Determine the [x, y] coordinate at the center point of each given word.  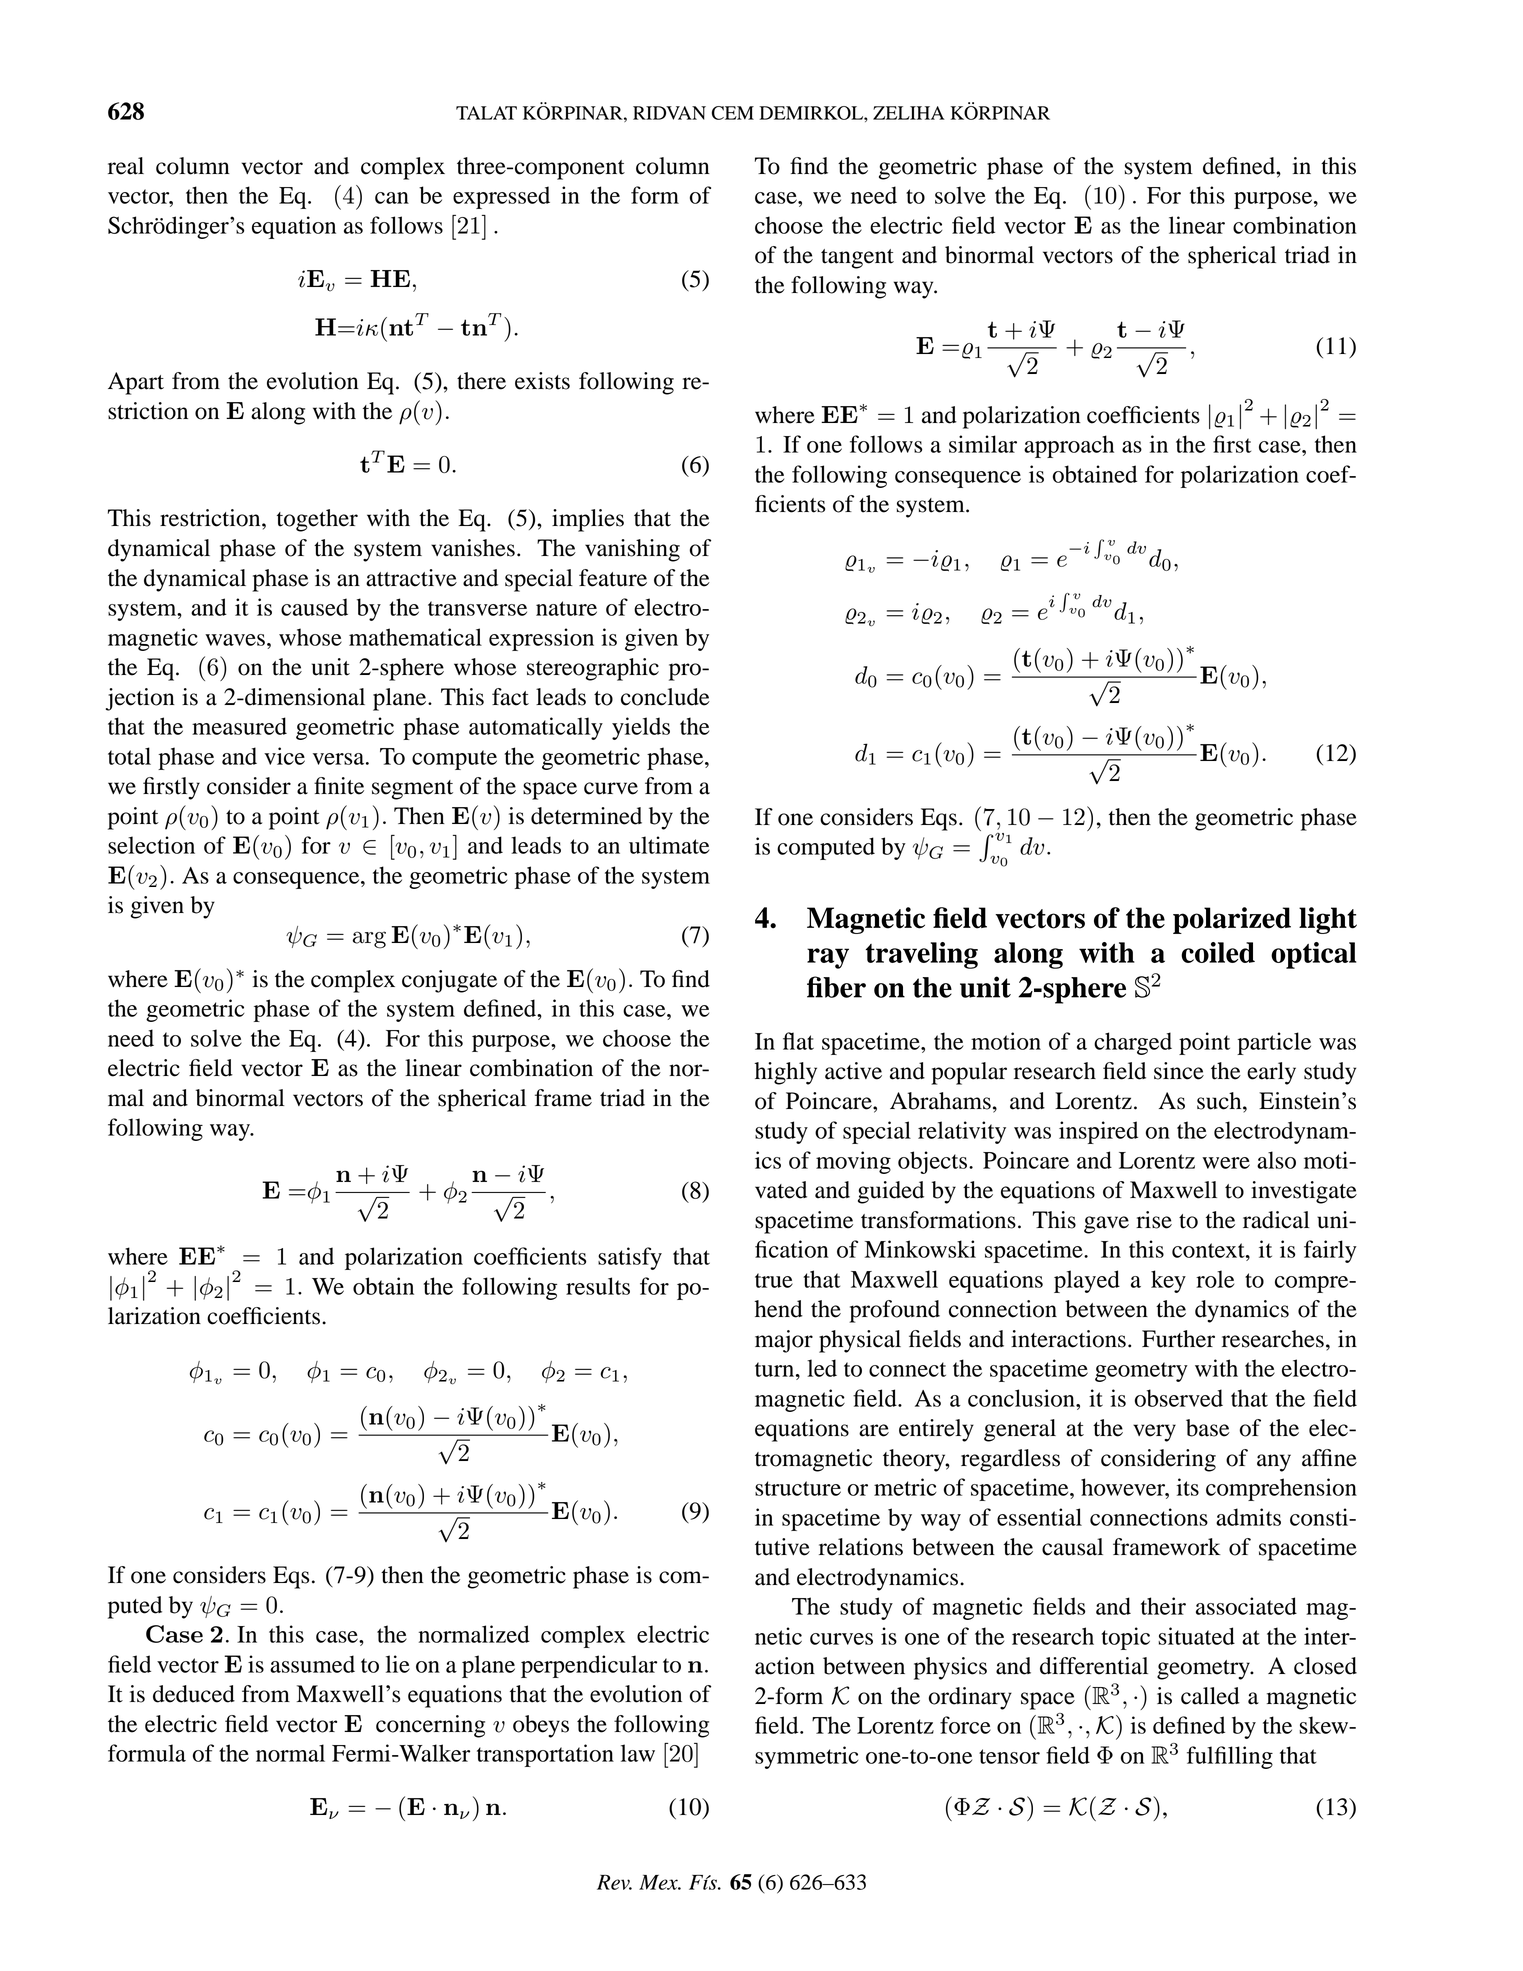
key [1168, 1281]
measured [239, 726]
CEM [733, 113]
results [598, 1286]
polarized [1232, 920]
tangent [857, 259]
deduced [194, 1694]
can [392, 198]
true [774, 1280]
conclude [665, 697]
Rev [614, 1882]
